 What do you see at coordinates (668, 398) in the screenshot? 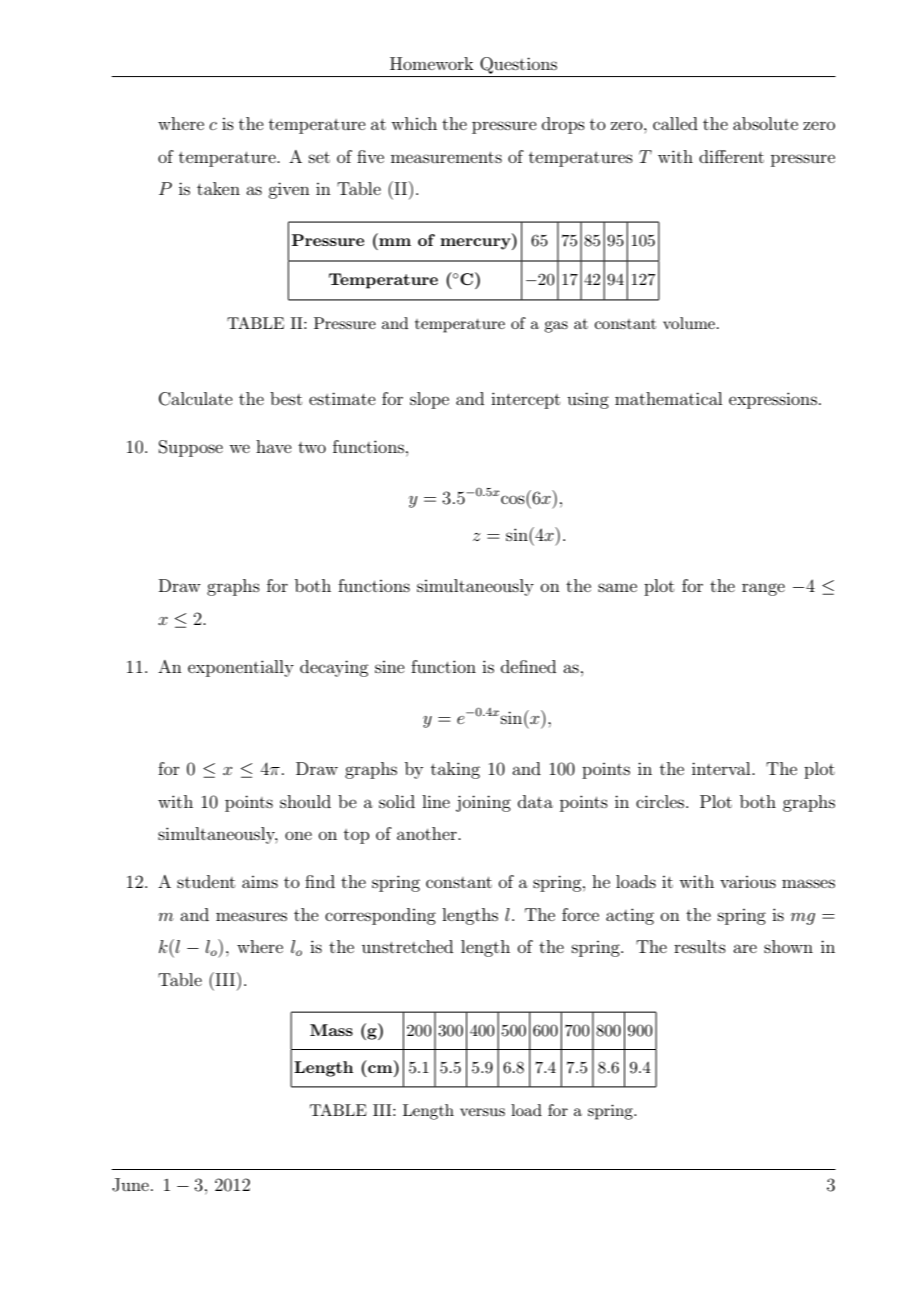
I see `mathematical` at bounding box center [668, 398].
